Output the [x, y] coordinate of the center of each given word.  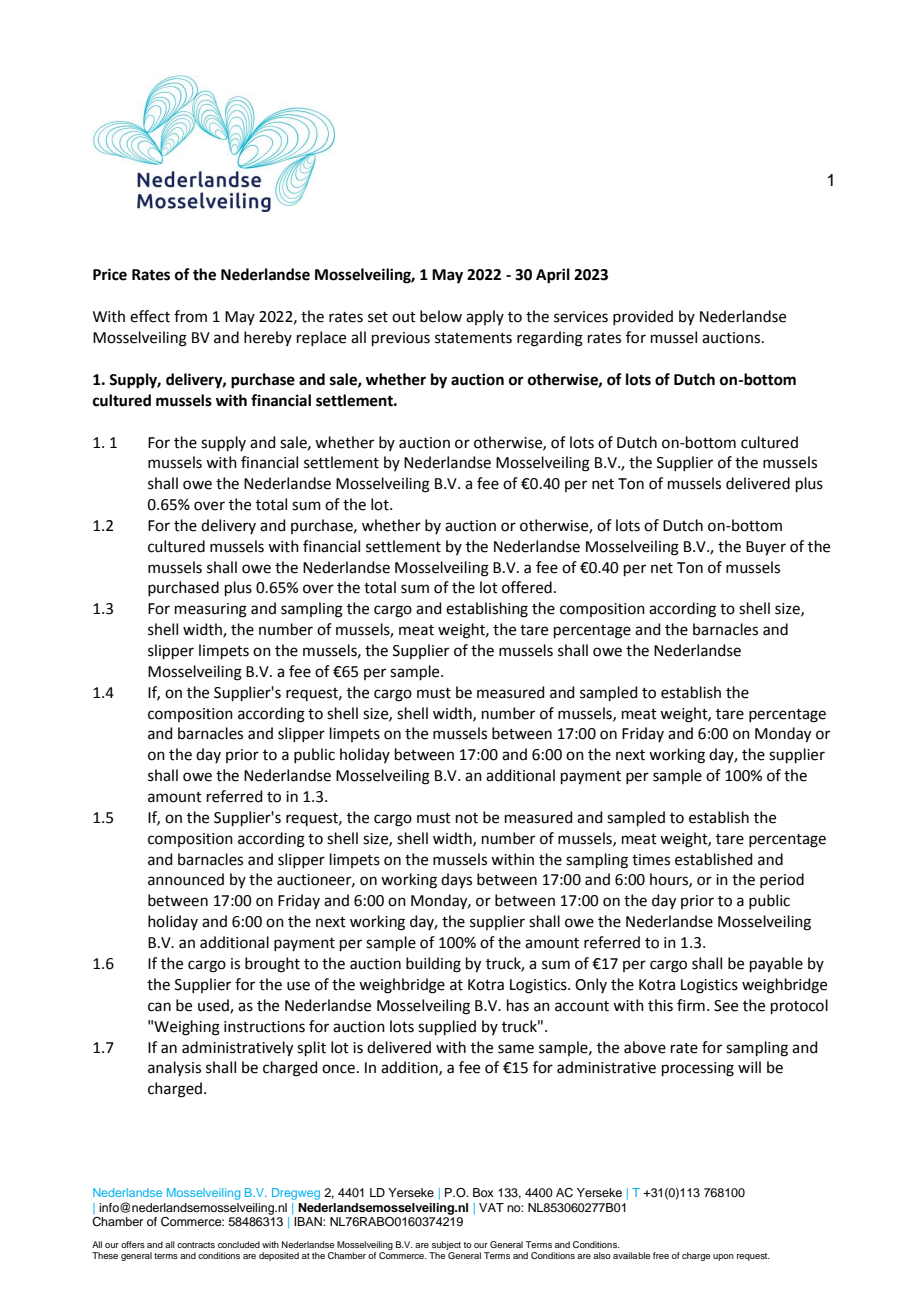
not [467, 818]
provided [643, 317]
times [651, 860]
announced [186, 879]
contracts [196, 1245]
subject [445, 1247]
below [441, 316]
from [190, 316]
